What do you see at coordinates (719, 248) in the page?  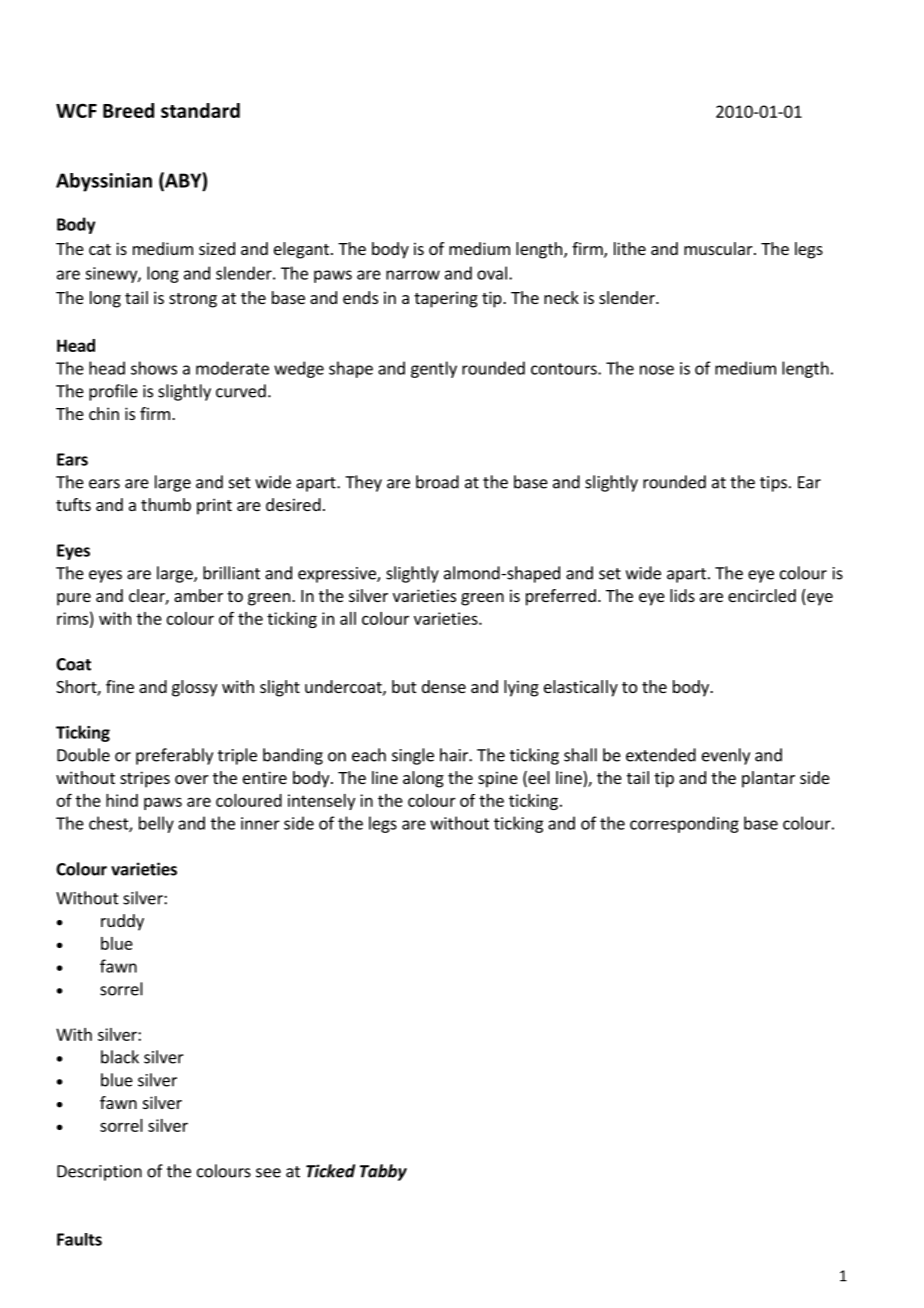 I see `muscular` at bounding box center [719, 248].
